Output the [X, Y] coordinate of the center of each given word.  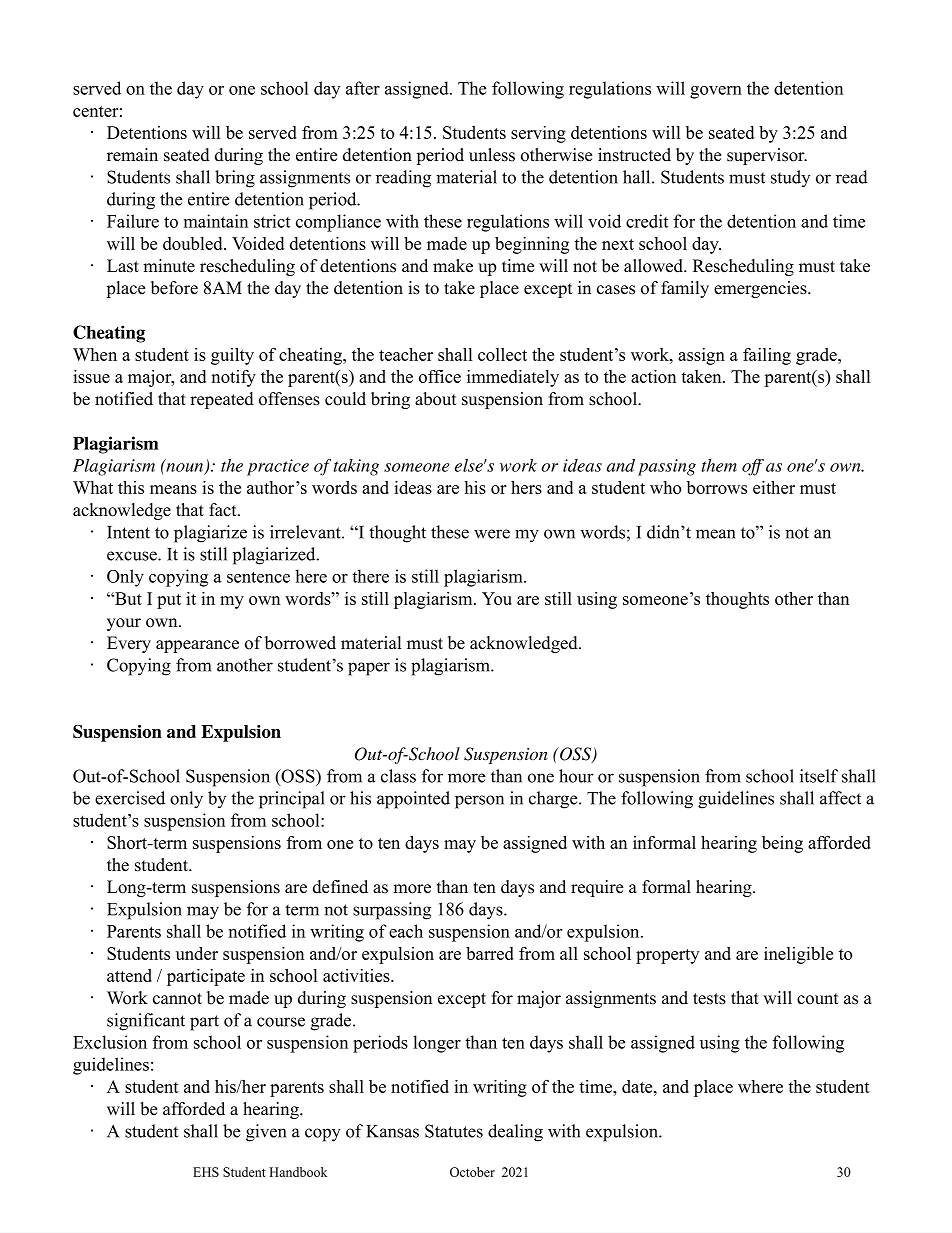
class [398, 776]
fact [224, 510]
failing [767, 356]
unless [492, 155]
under [197, 953]
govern [716, 92]
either [774, 487]
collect [502, 354]
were [492, 534]
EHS [206, 1172]
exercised [130, 798]
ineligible [798, 955]
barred [490, 953]
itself [819, 776]
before [174, 288]
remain [132, 155]
